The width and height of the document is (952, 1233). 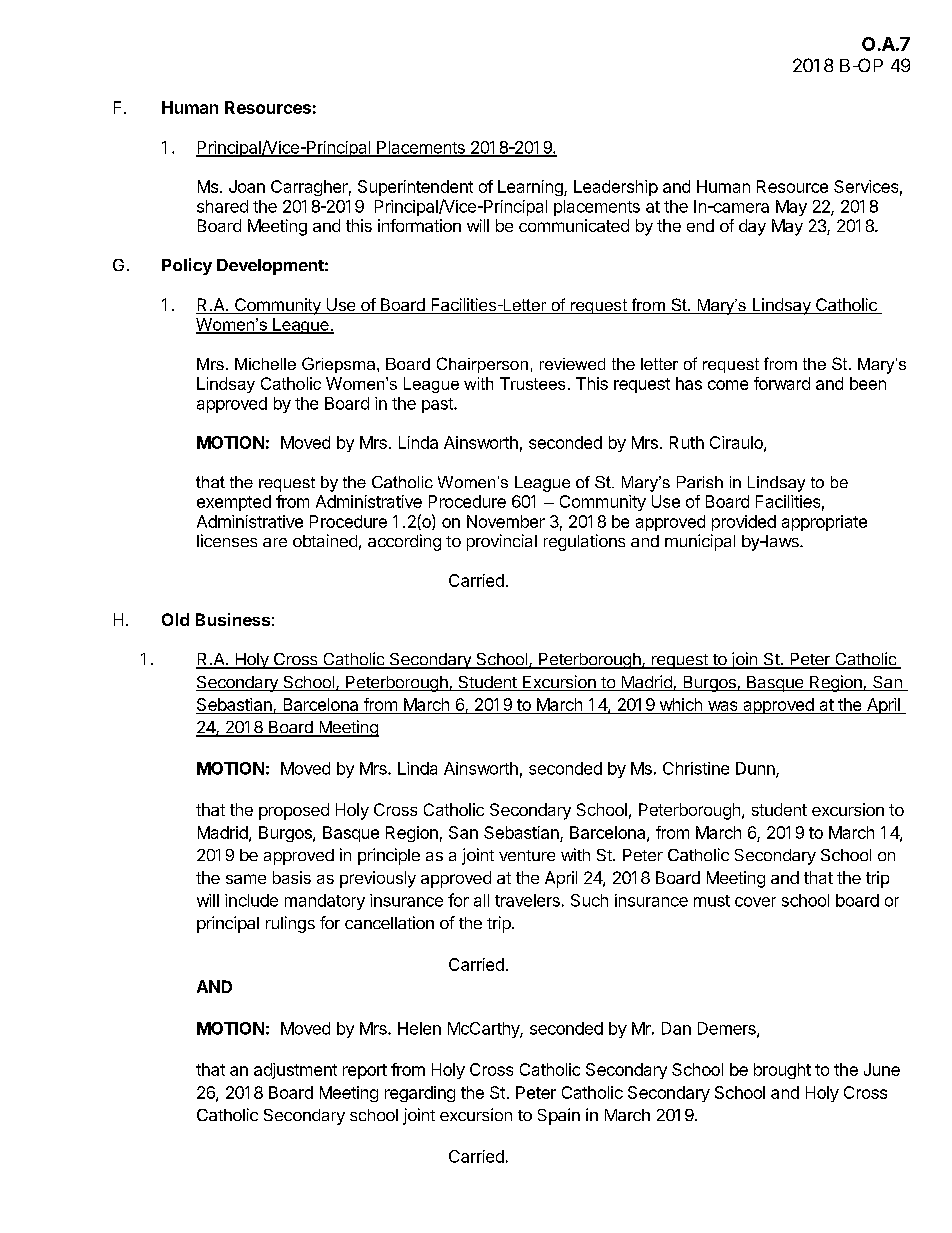 What do you see at coordinates (251, 900) in the document?
I see `include` at bounding box center [251, 900].
